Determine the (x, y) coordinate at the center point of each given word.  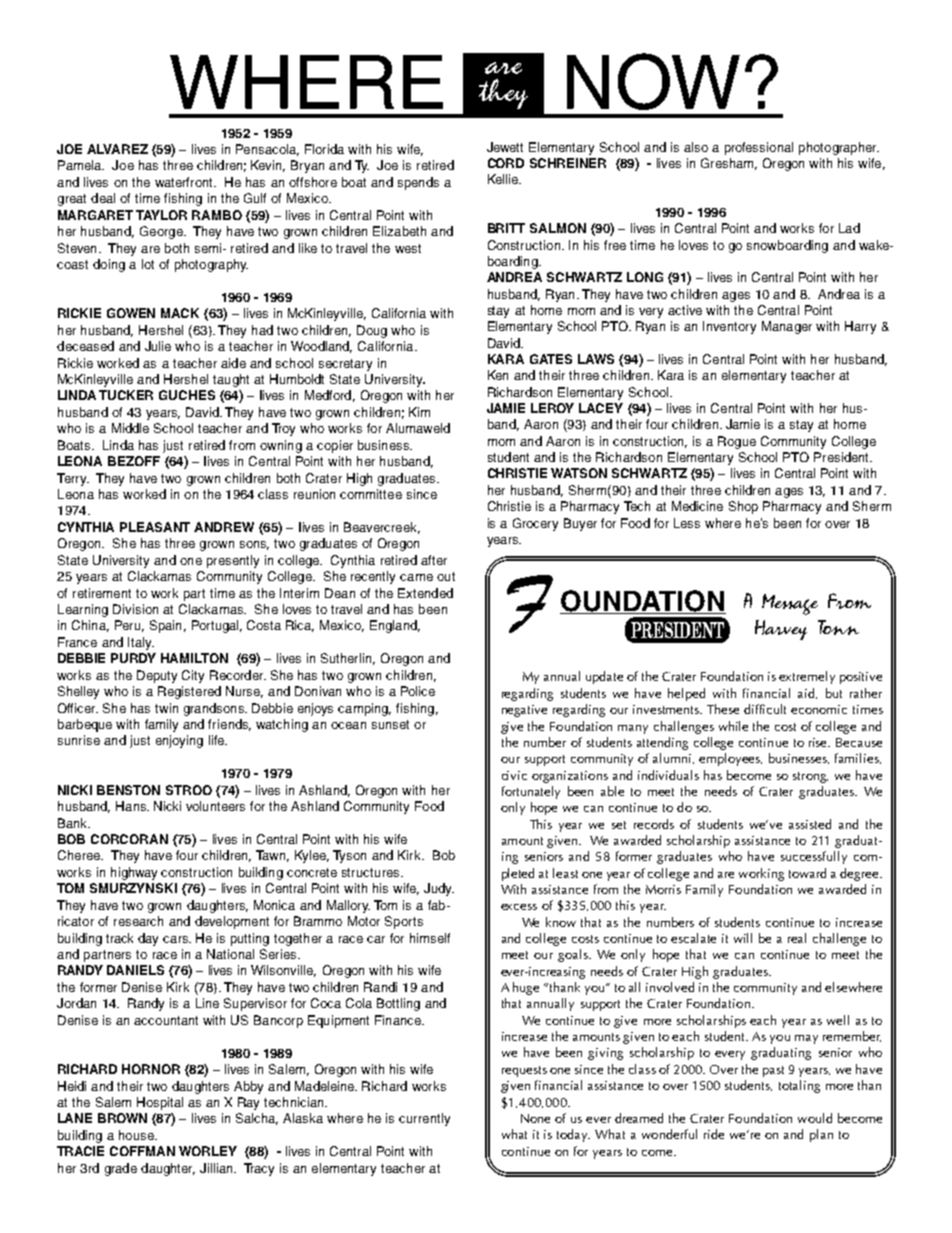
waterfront (185, 182)
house (137, 1135)
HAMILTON (194, 658)
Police (418, 691)
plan (821, 1135)
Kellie (504, 179)
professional (759, 148)
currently (424, 1119)
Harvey (781, 630)
